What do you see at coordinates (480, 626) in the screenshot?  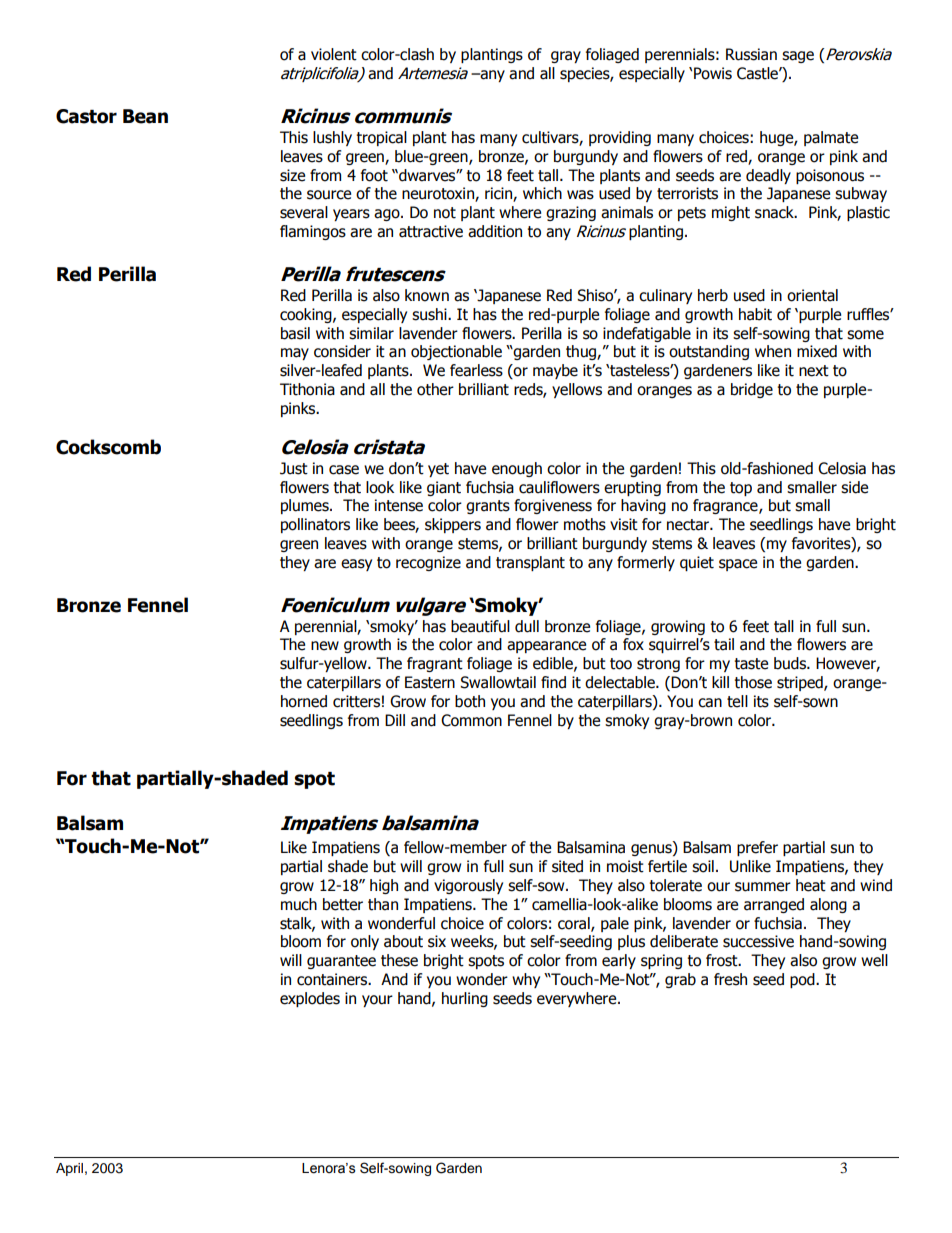 I see `beautiful` at bounding box center [480, 626].
